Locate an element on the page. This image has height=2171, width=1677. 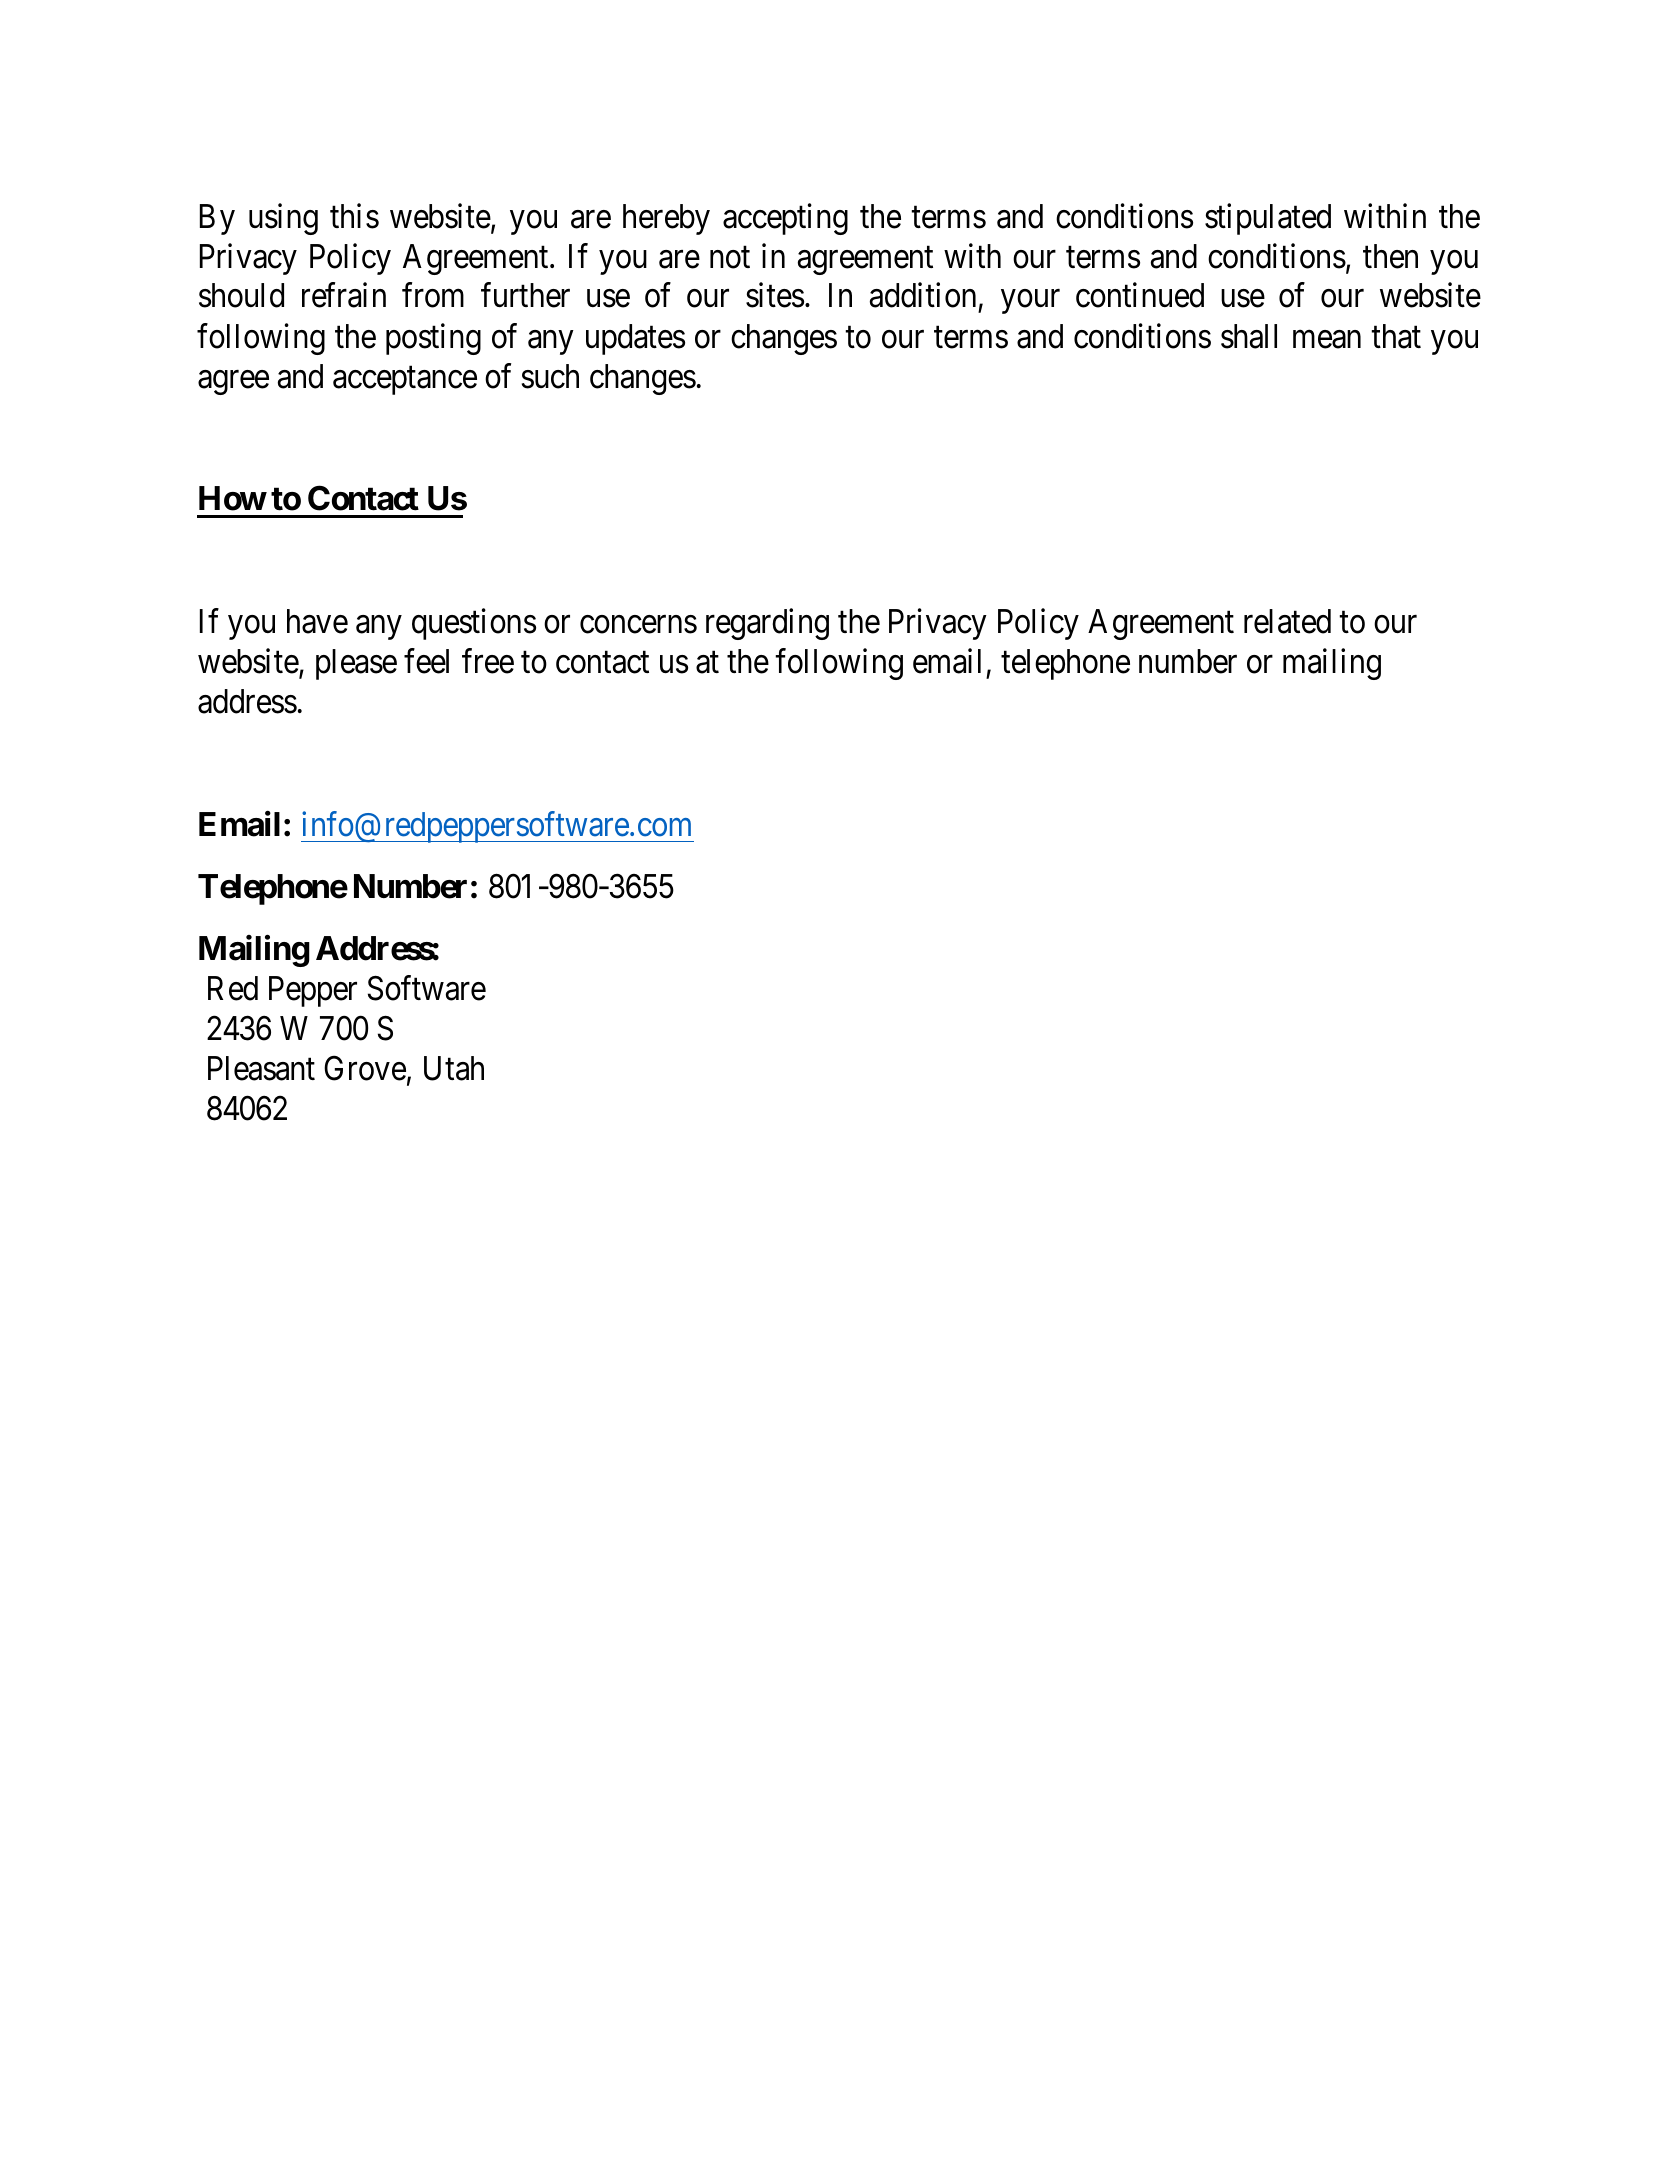
shall is located at coordinates (1249, 336).
